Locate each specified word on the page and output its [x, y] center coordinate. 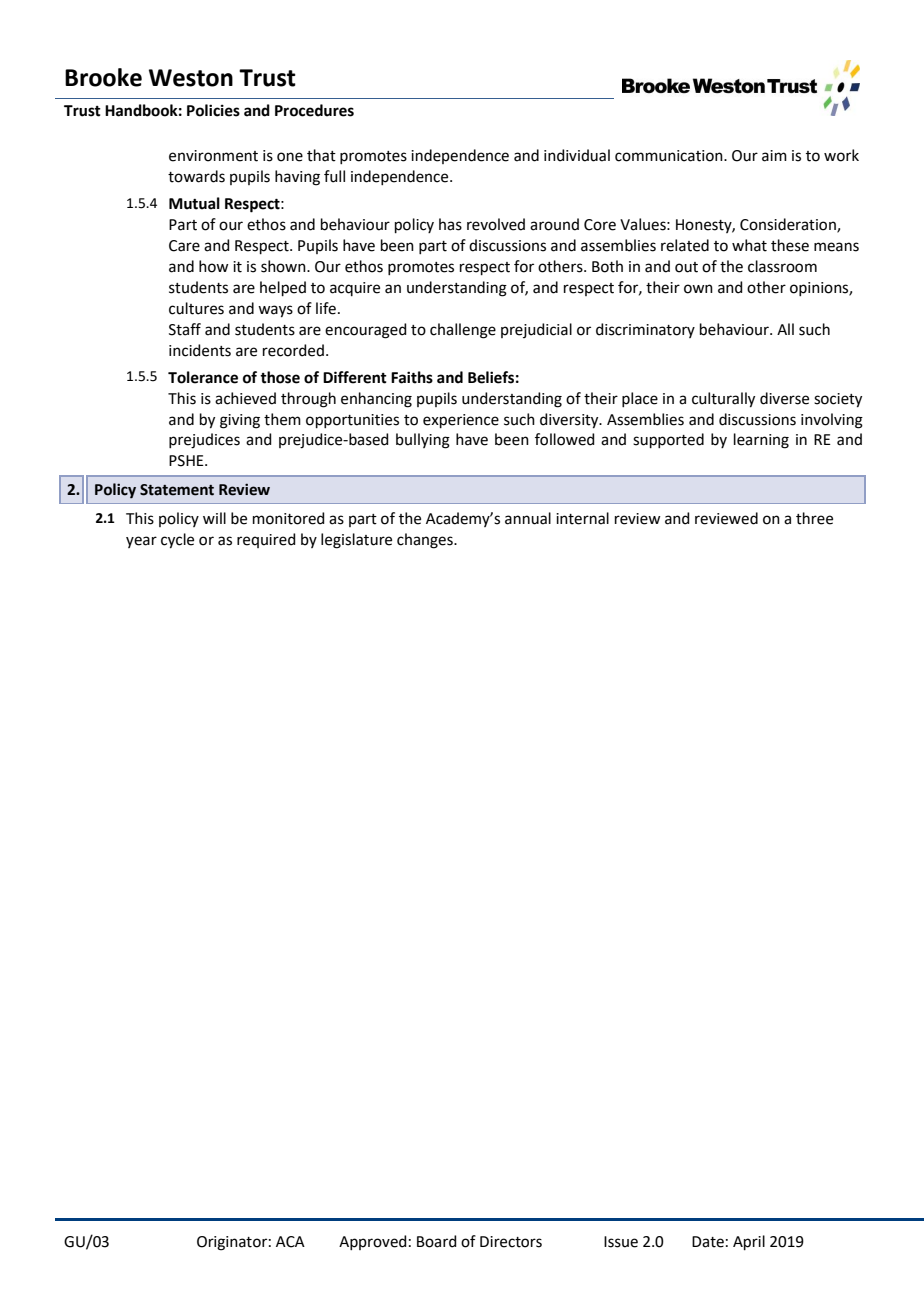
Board [437, 1241]
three [814, 518]
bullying [423, 441]
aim [774, 156]
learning [761, 441]
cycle [177, 541]
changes [426, 541]
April [749, 1242]
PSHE [187, 461]
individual [577, 155]
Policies [213, 110]
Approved [373, 1242]
